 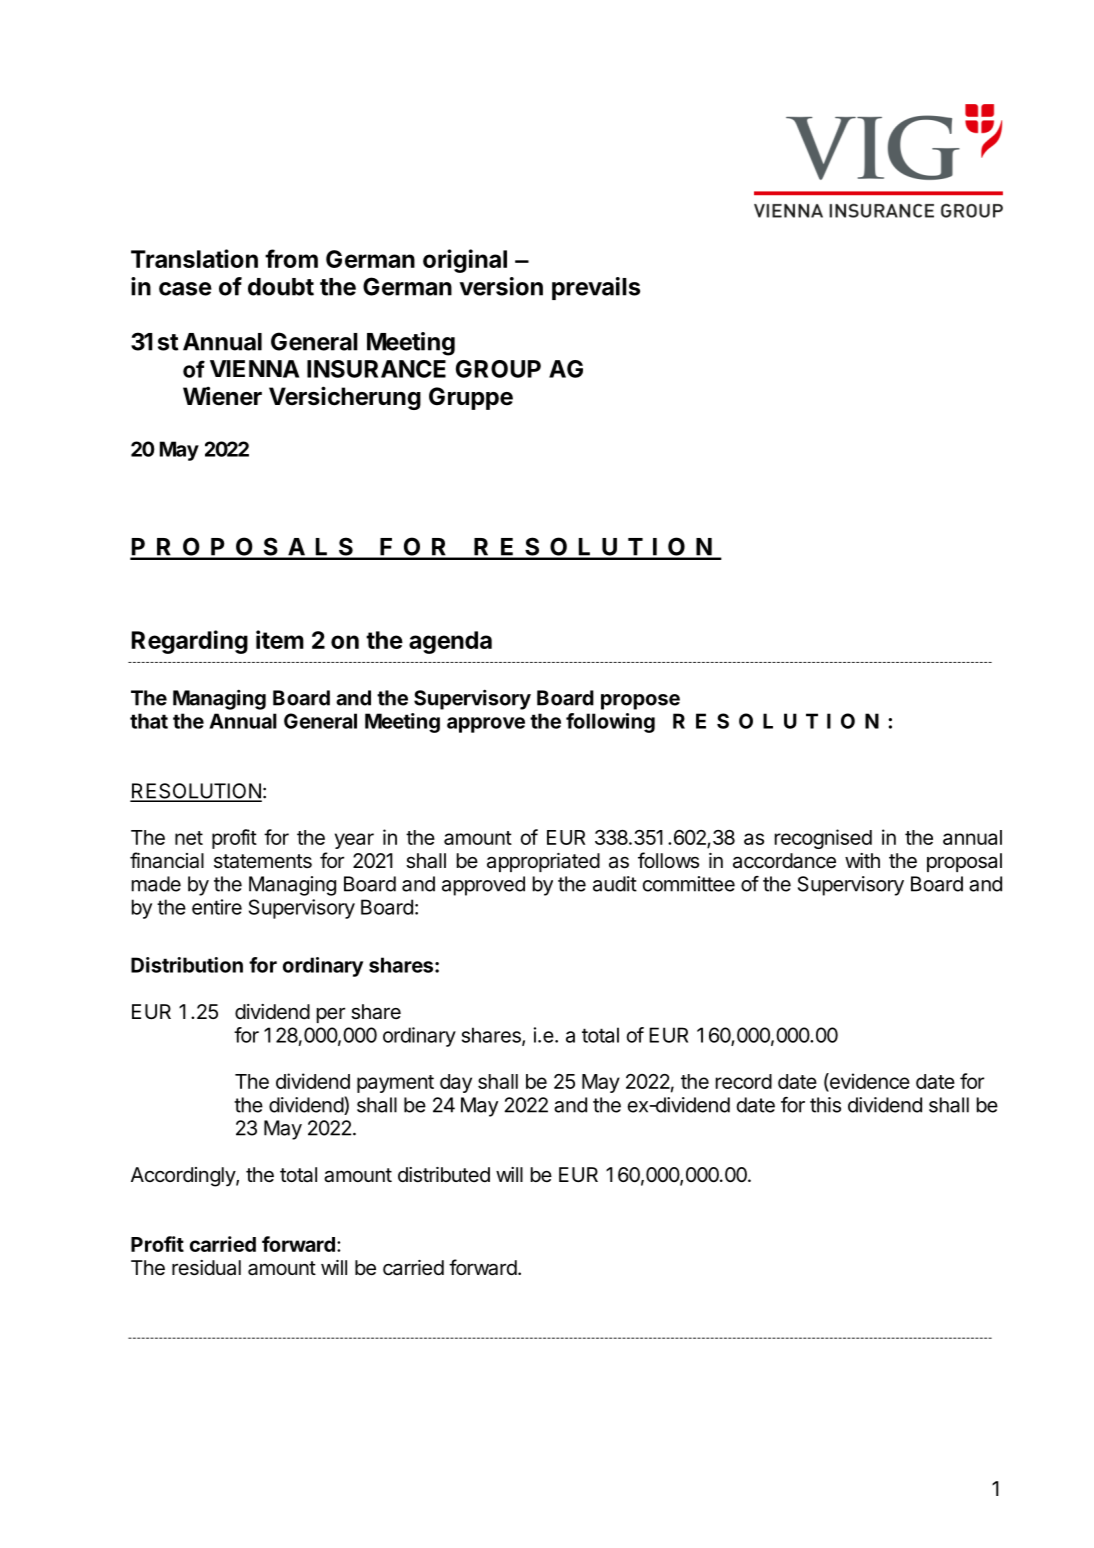 I want to click on item, so click(x=280, y=639).
